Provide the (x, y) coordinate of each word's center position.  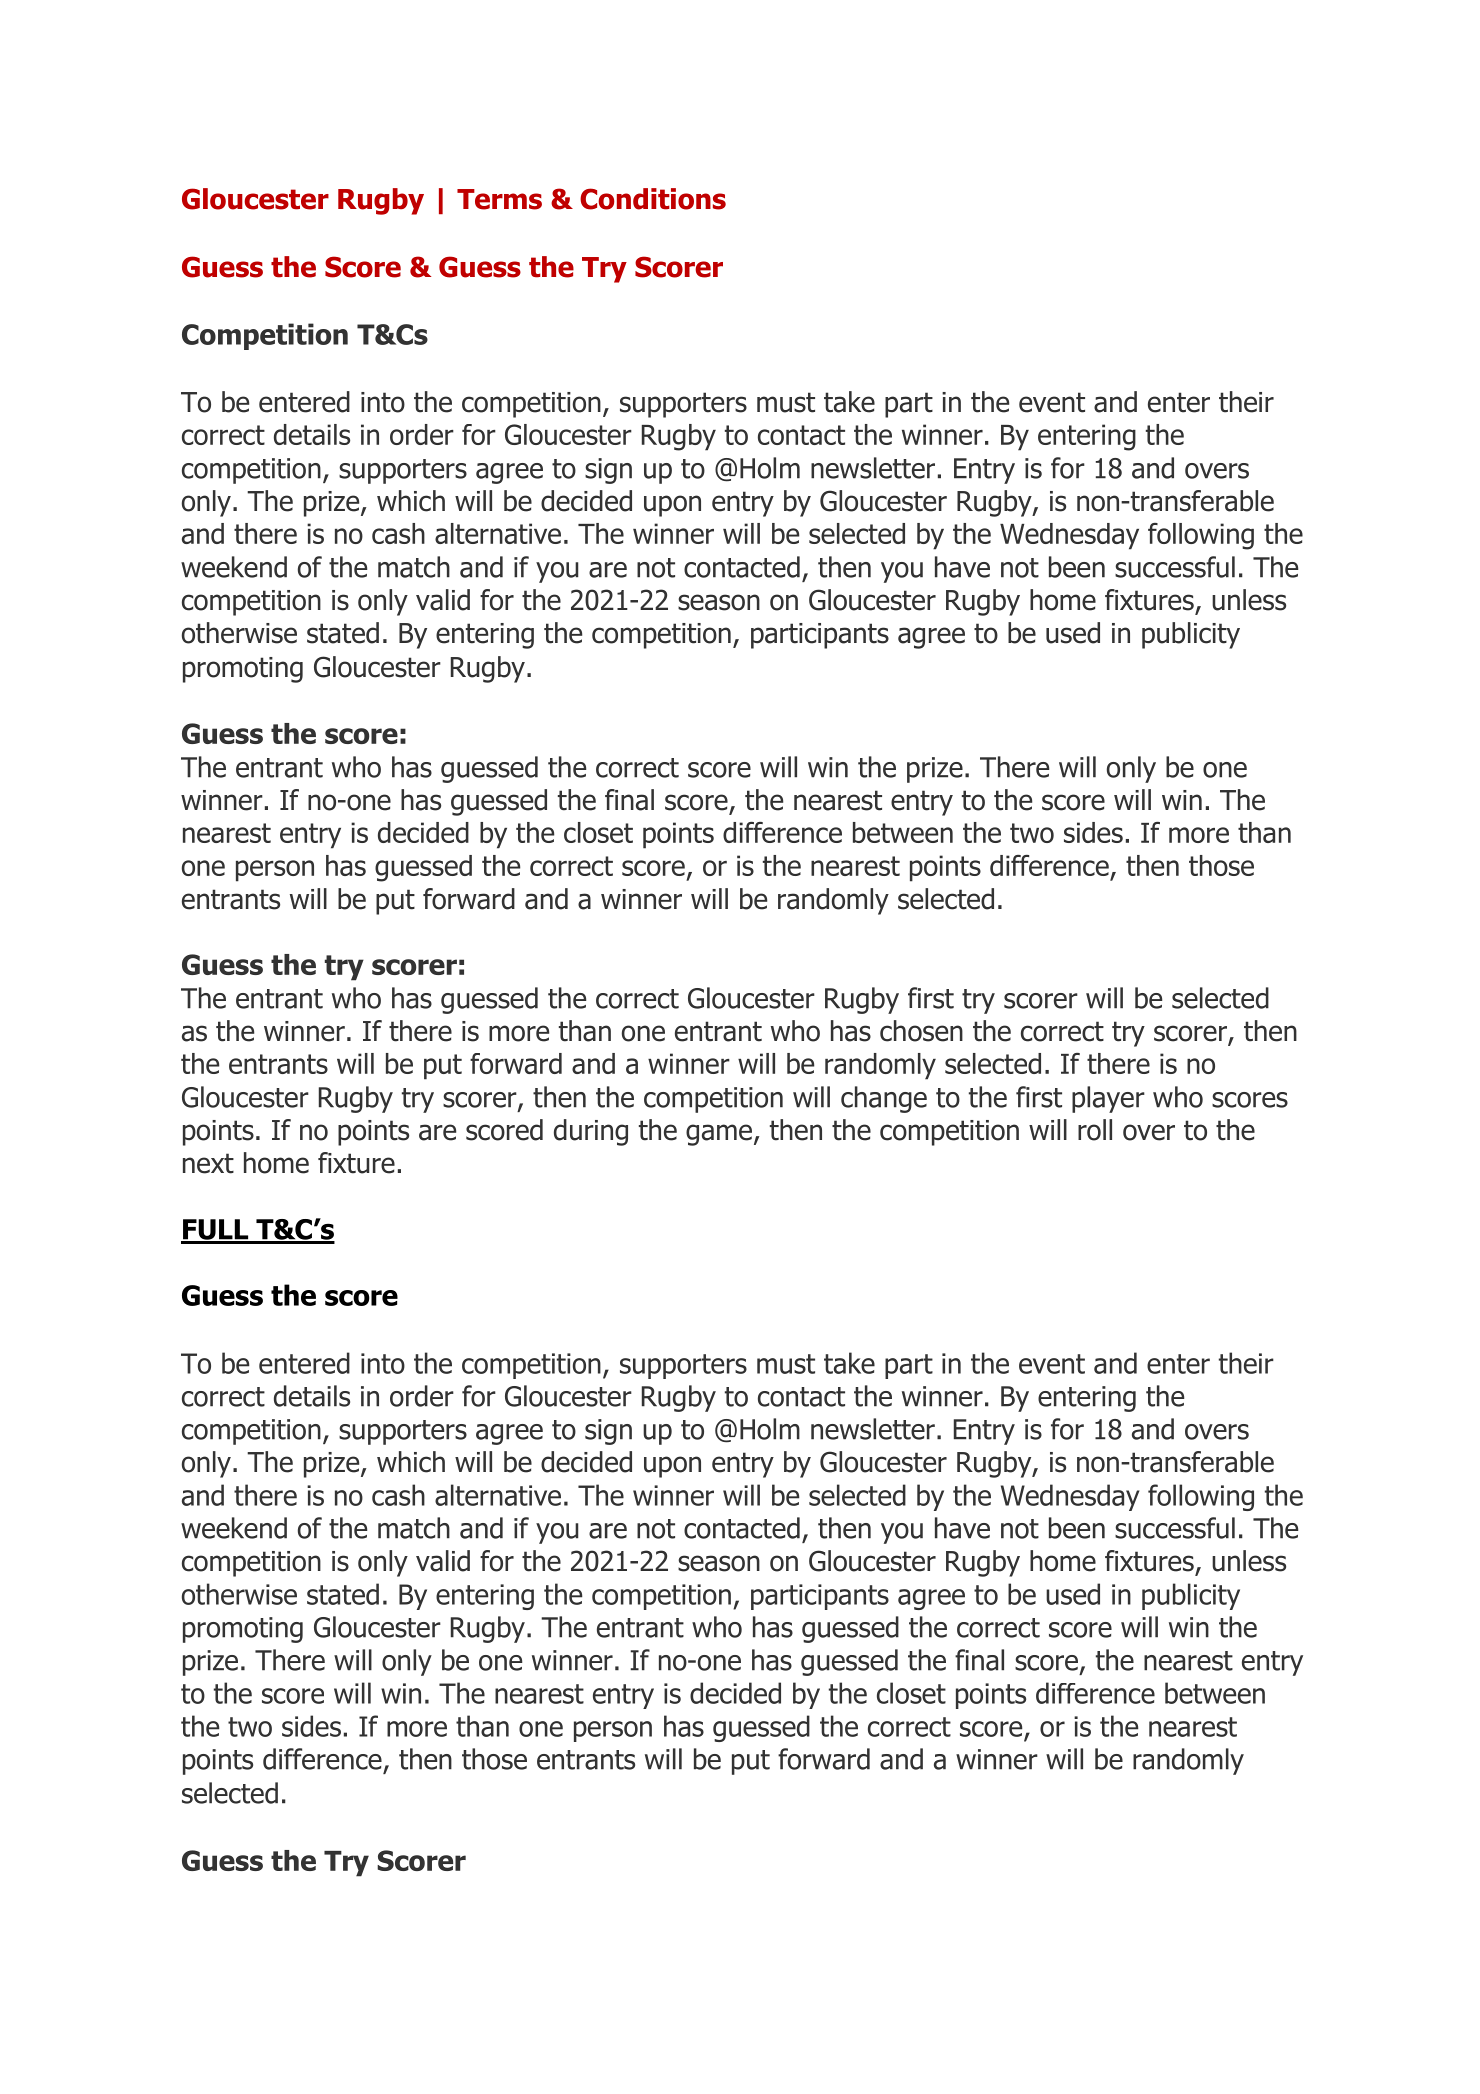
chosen (921, 1031)
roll (1095, 1130)
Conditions (653, 199)
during (591, 1132)
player (1108, 1099)
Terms (499, 199)
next (208, 1163)
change (884, 1099)
